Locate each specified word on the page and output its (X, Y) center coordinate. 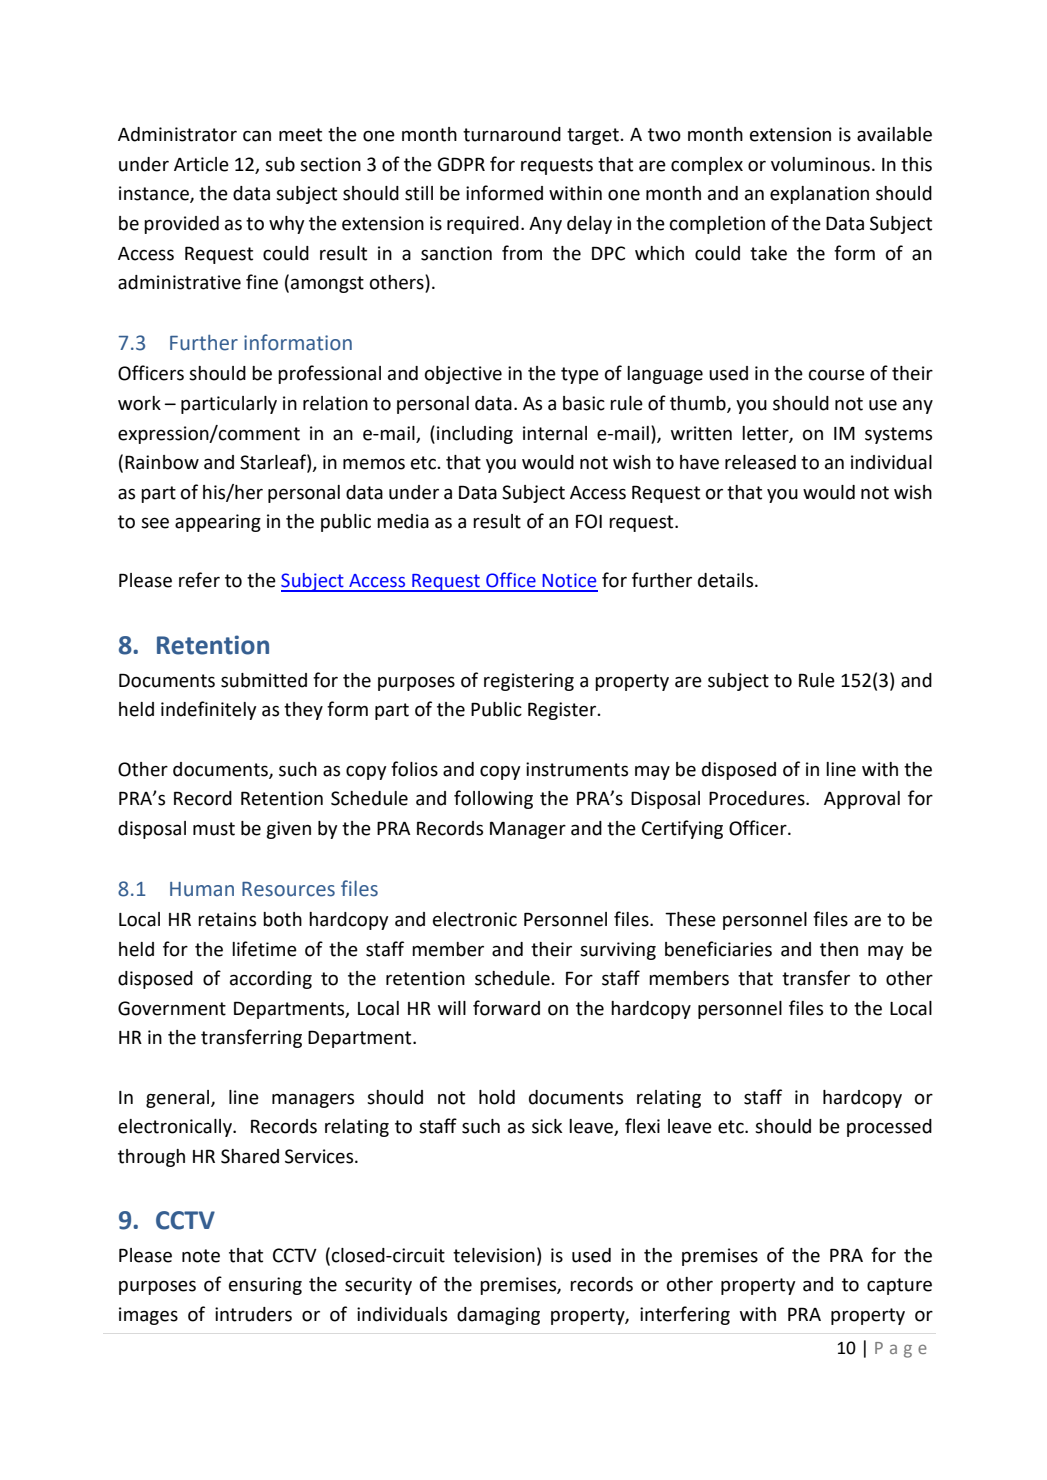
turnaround (512, 134)
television (494, 1255)
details (727, 580)
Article (201, 164)
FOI (589, 521)
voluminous (820, 164)
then (839, 949)
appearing (218, 523)
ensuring (265, 1286)
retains (227, 919)
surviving (618, 951)
